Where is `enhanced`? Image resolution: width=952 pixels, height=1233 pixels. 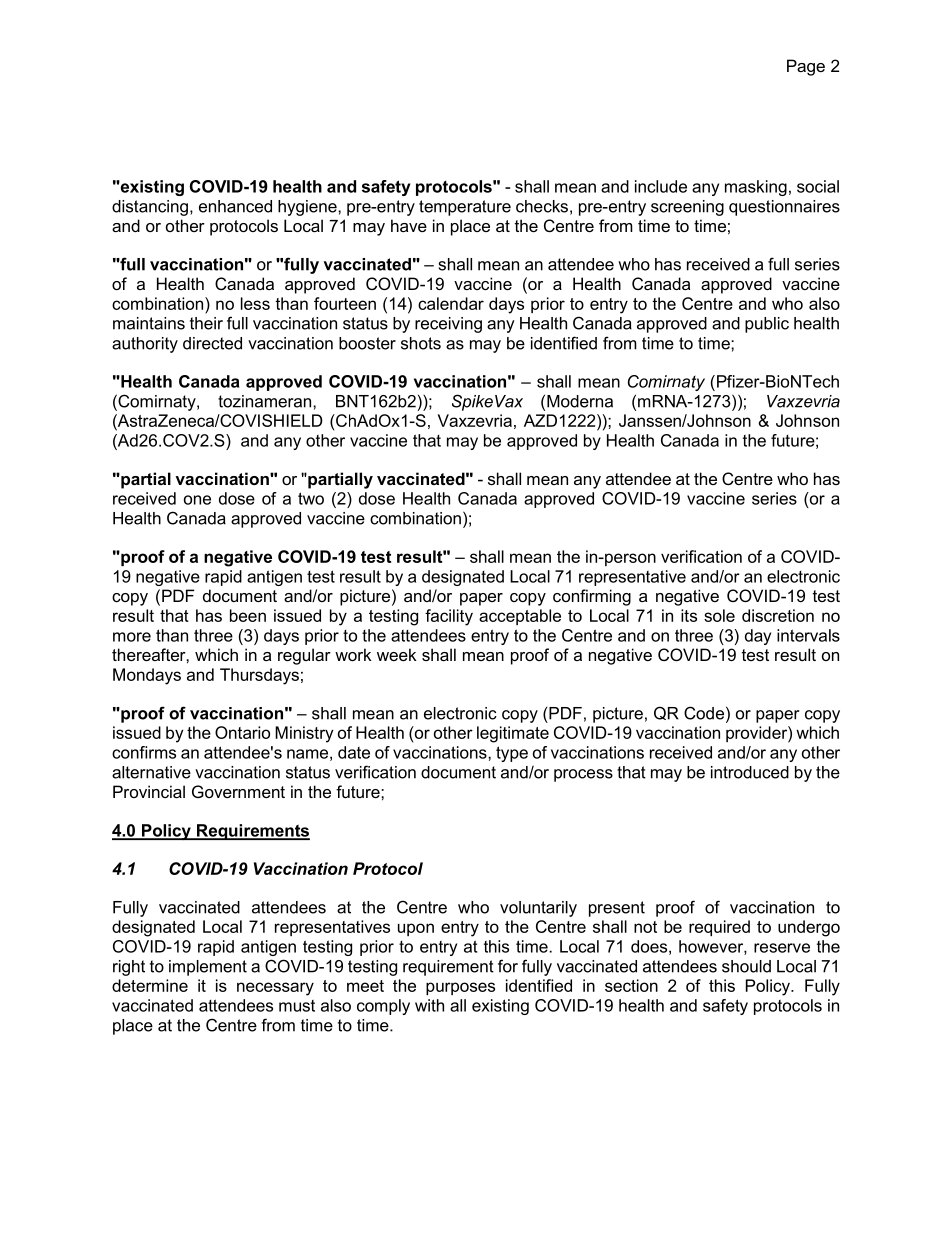
enhanced is located at coordinates (235, 206).
